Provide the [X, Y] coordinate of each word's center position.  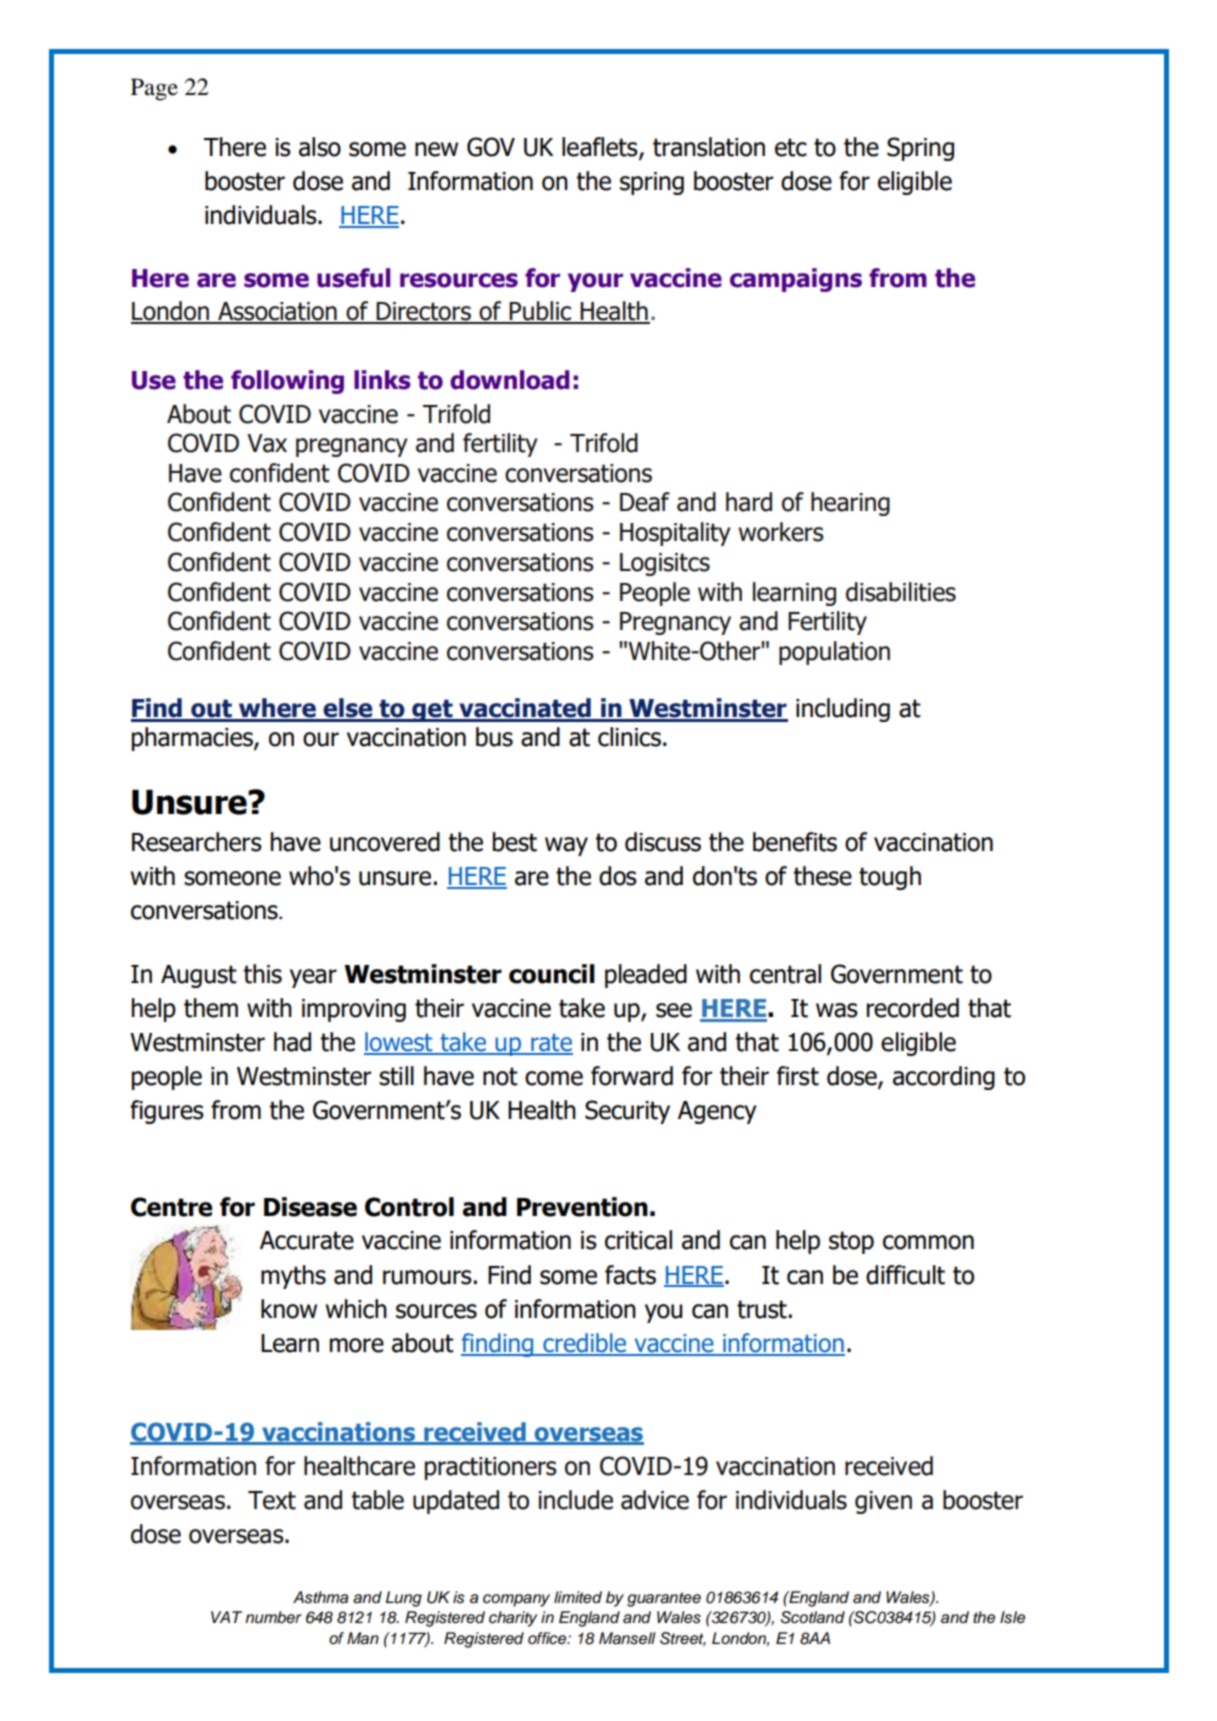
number [273, 1617]
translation [709, 147]
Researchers [197, 842]
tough [890, 878]
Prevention [582, 1207]
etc [791, 147]
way [566, 846]
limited [578, 1597]
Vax [267, 443]
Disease [310, 1207]
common [928, 1242]
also [320, 147]
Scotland [812, 1617]
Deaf [645, 502]
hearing [850, 504]
